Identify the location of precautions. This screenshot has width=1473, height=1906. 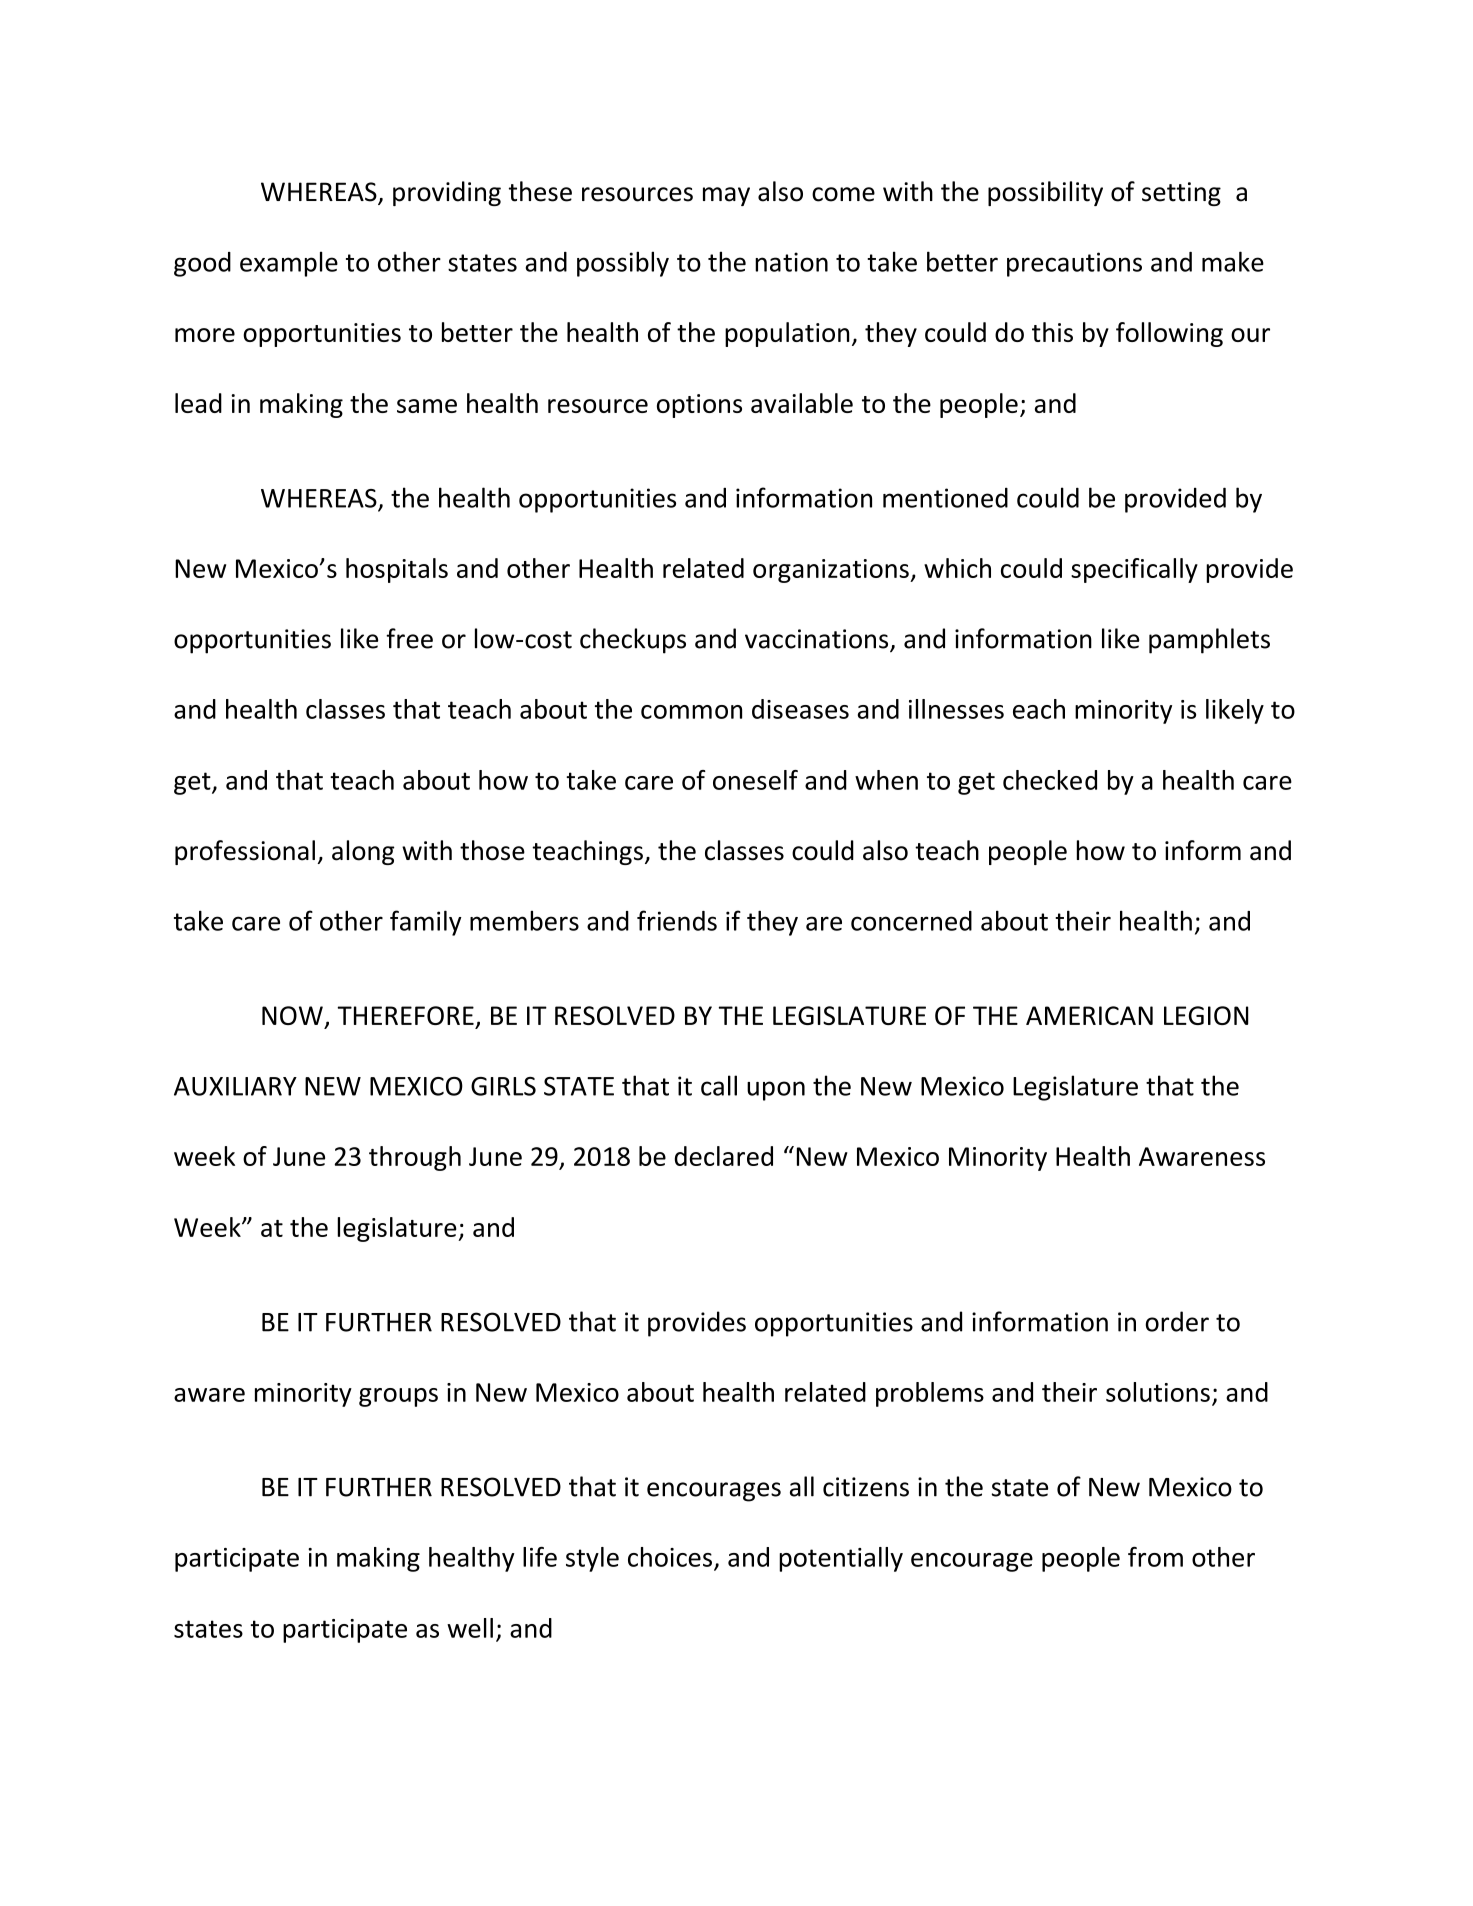
(1074, 264).
